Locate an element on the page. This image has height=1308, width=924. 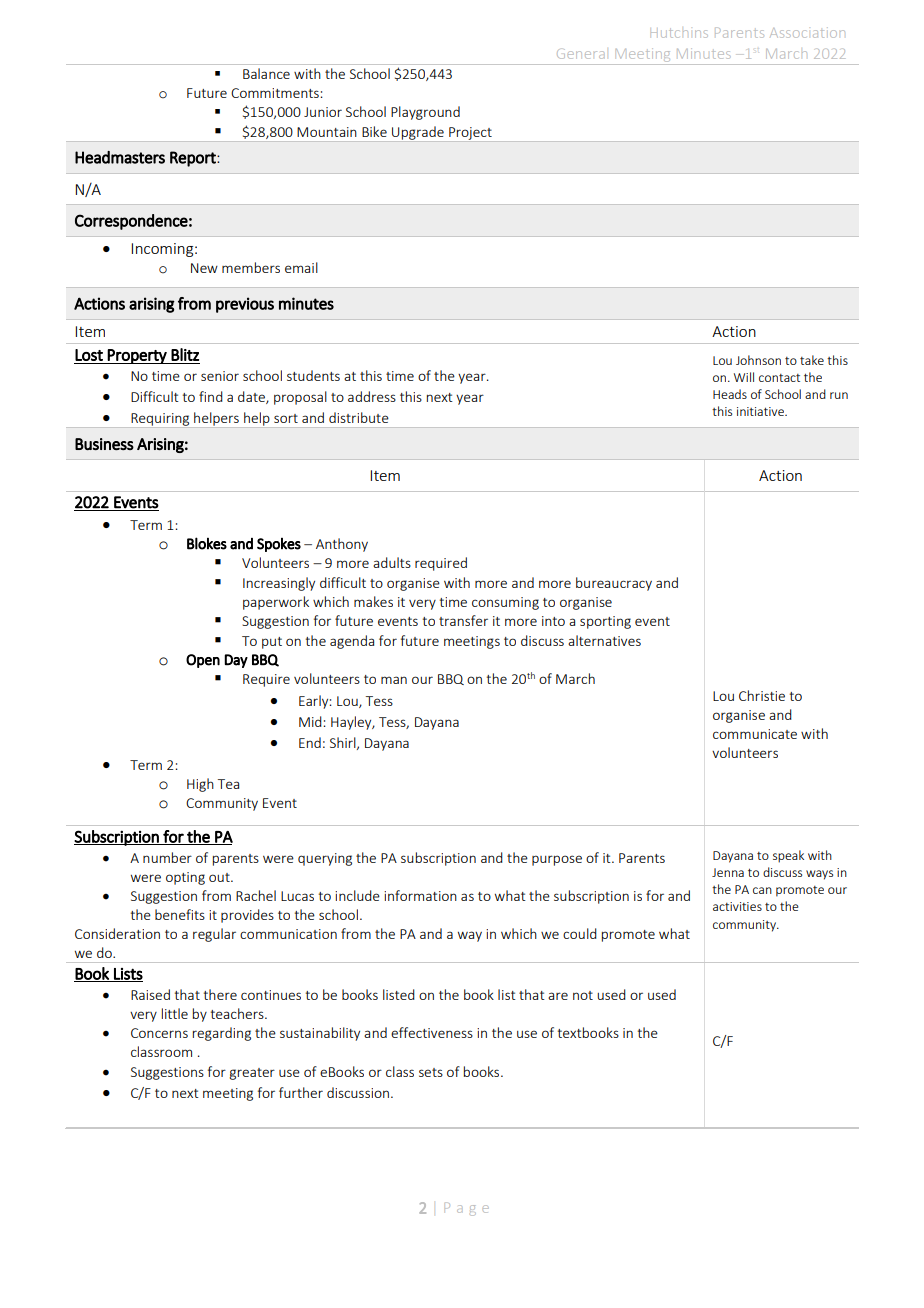
sets is located at coordinates (431, 1072).
